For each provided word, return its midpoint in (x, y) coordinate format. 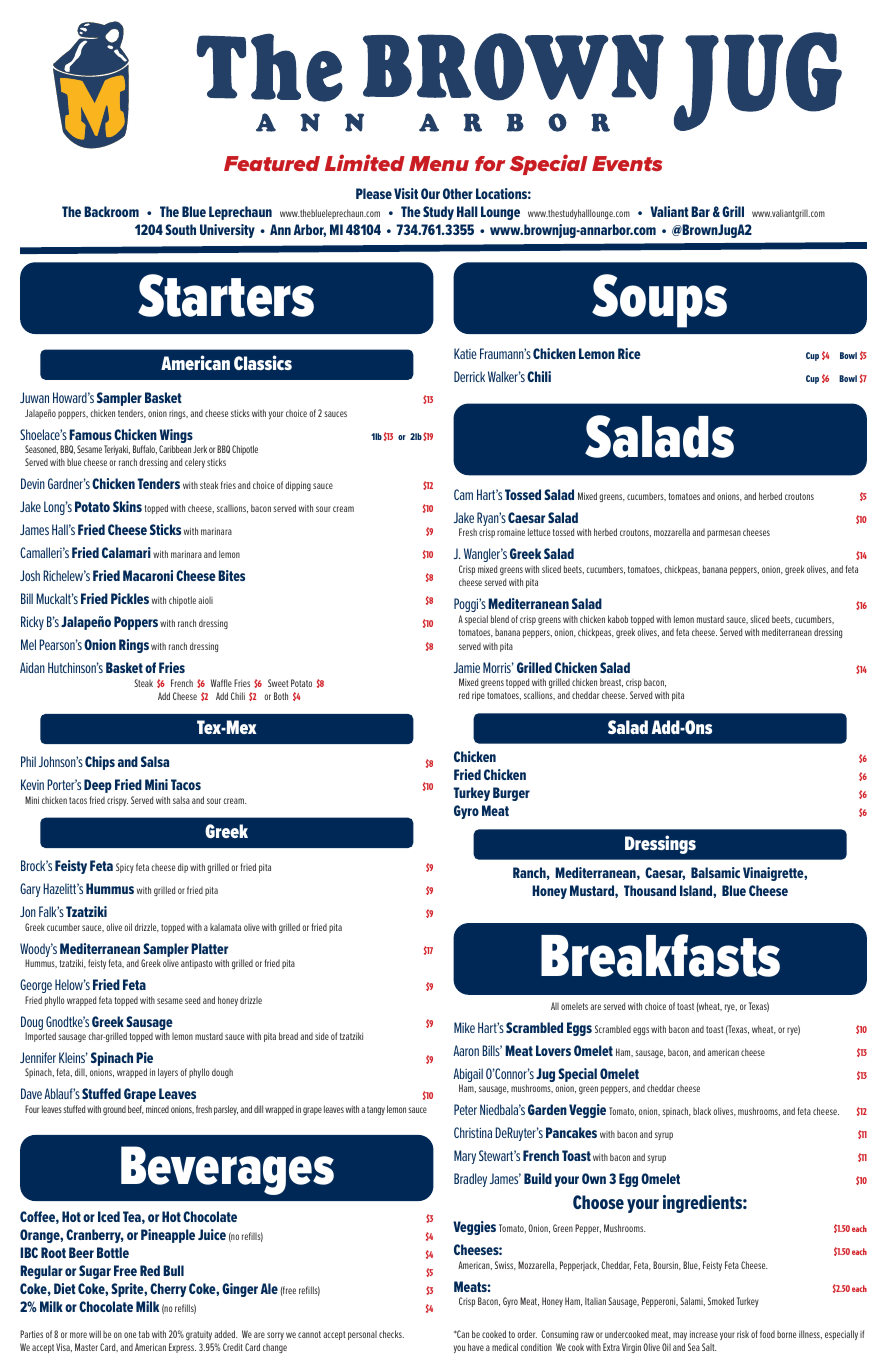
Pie (144, 1057)
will (95, 1334)
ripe (478, 696)
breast (611, 682)
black (702, 1111)
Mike (464, 1027)
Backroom (111, 211)
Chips (100, 763)
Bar (700, 211)
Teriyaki (117, 450)
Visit (406, 193)
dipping (298, 486)
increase (704, 1334)
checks (391, 1334)
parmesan (724, 534)
